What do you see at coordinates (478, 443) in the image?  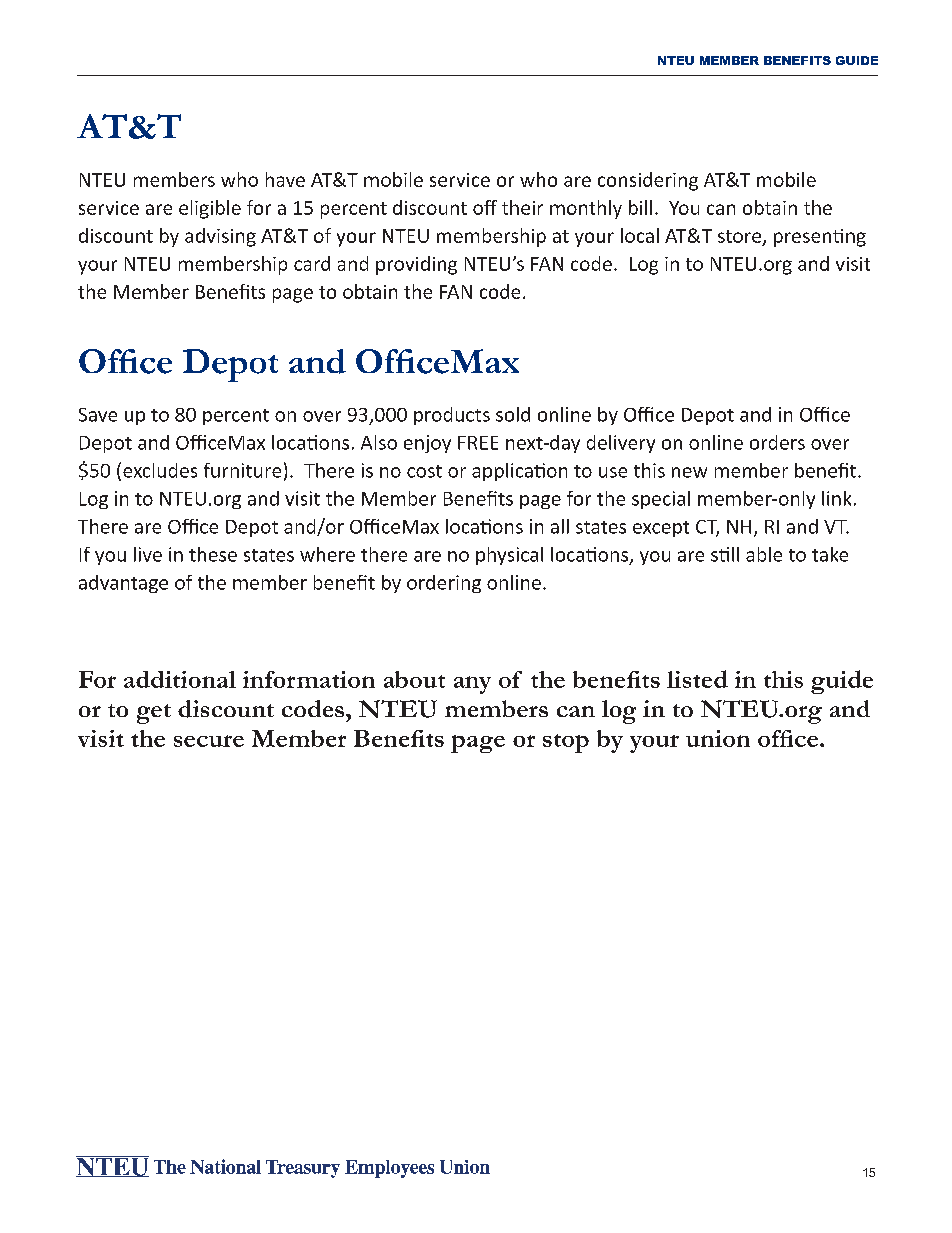 I see `FREE` at bounding box center [478, 443].
